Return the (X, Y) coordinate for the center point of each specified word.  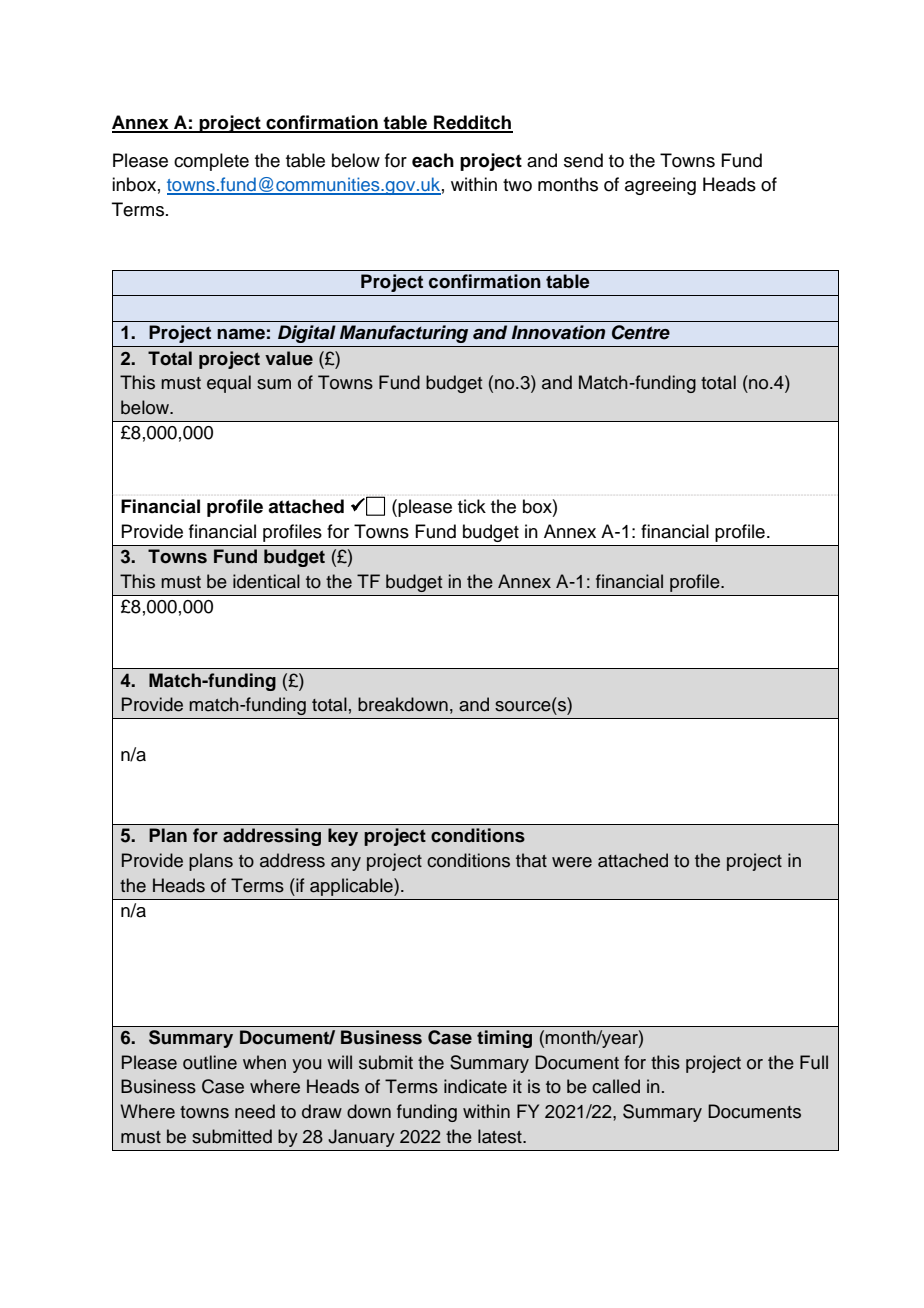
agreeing (660, 186)
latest (501, 1136)
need (255, 1111)
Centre (641, 332)
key (343, 837)
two (517, 185)
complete (211, 162)
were (572, 862)
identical (266, 581)
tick (472, 506)
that (531, 860)
